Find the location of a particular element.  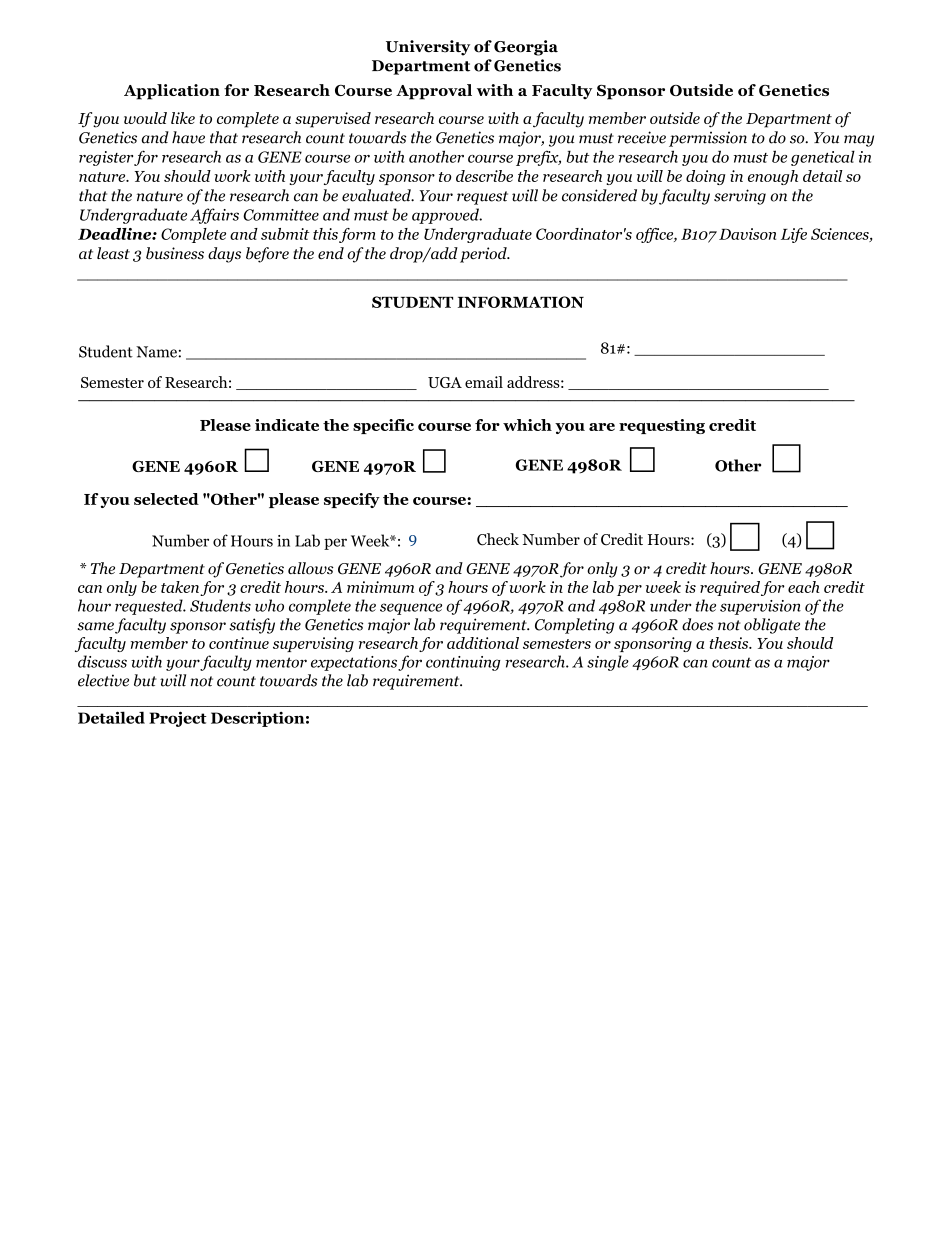

email is located at coordinates (484, 382).
